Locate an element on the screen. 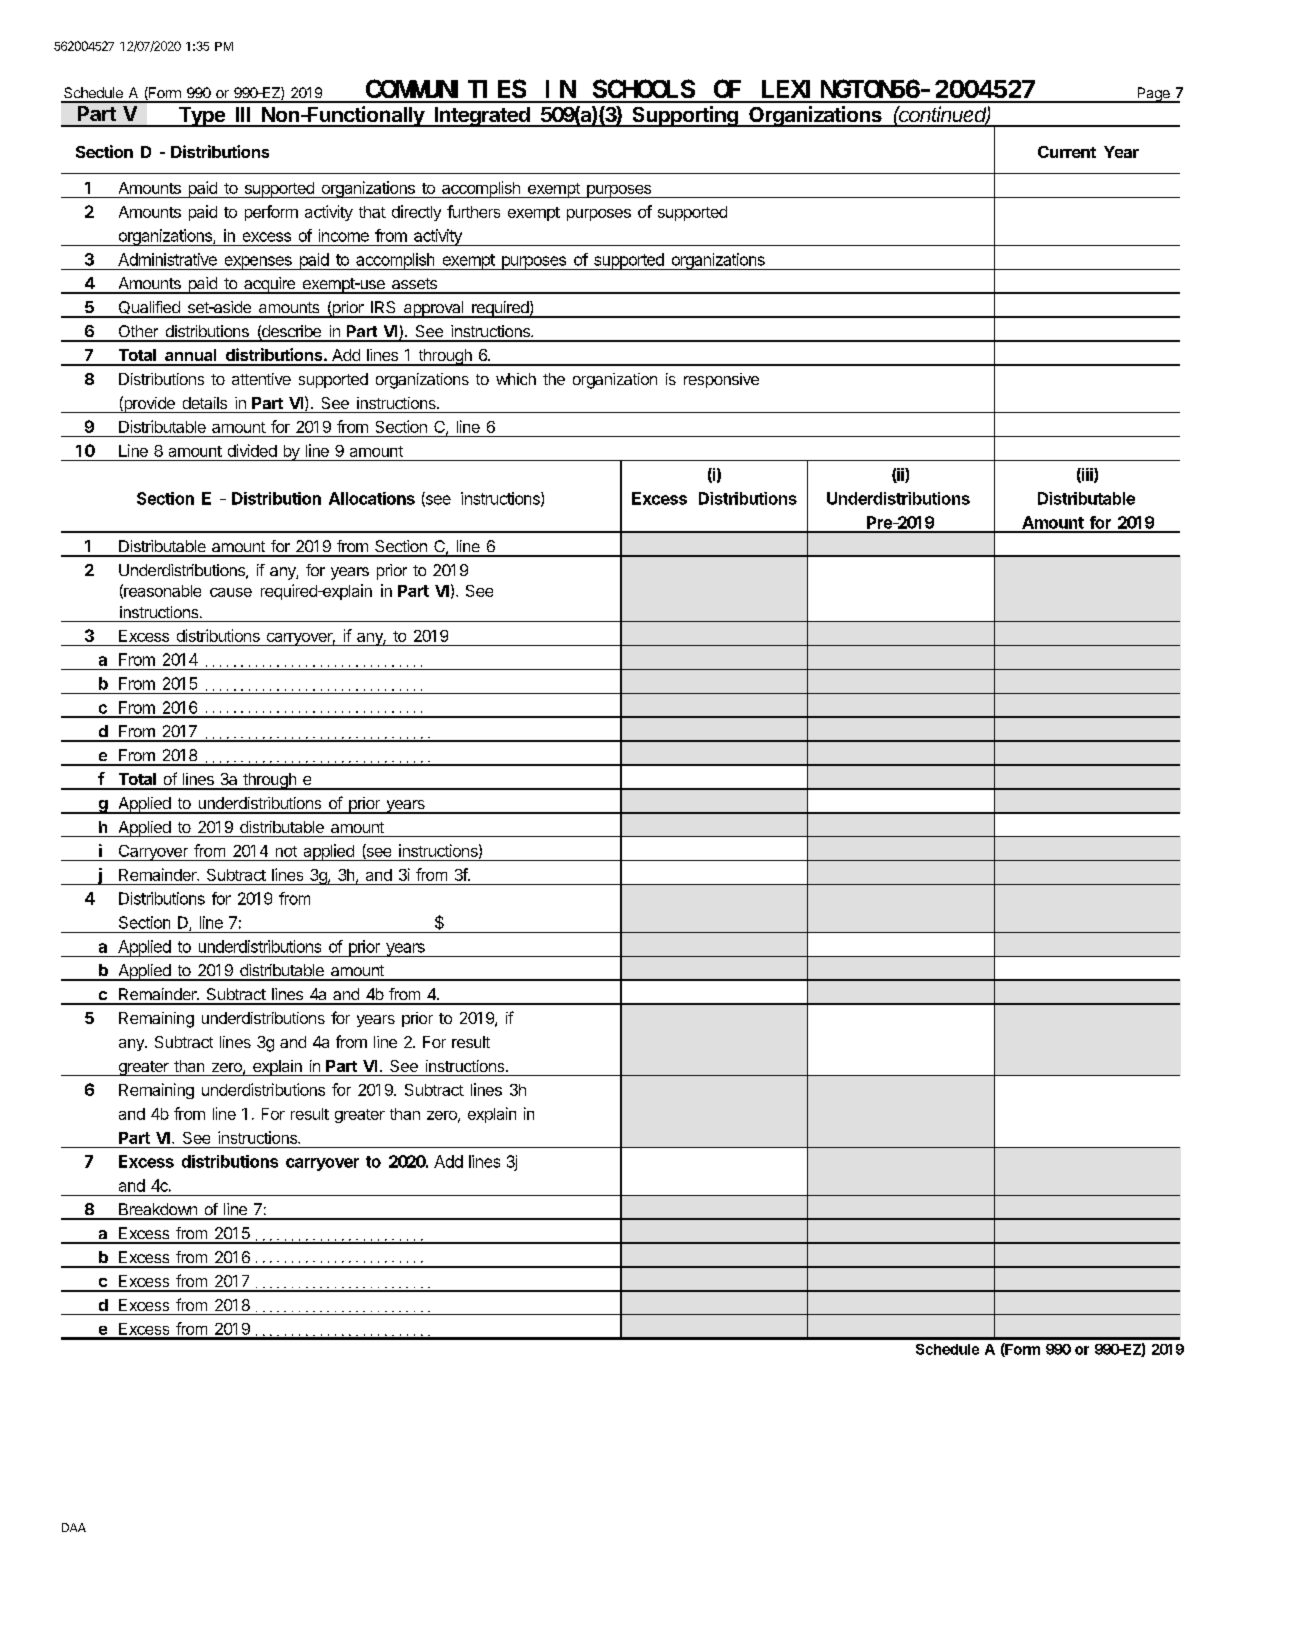 The image size is (1293, 1648). divided is located at coordinates (252, 450).
